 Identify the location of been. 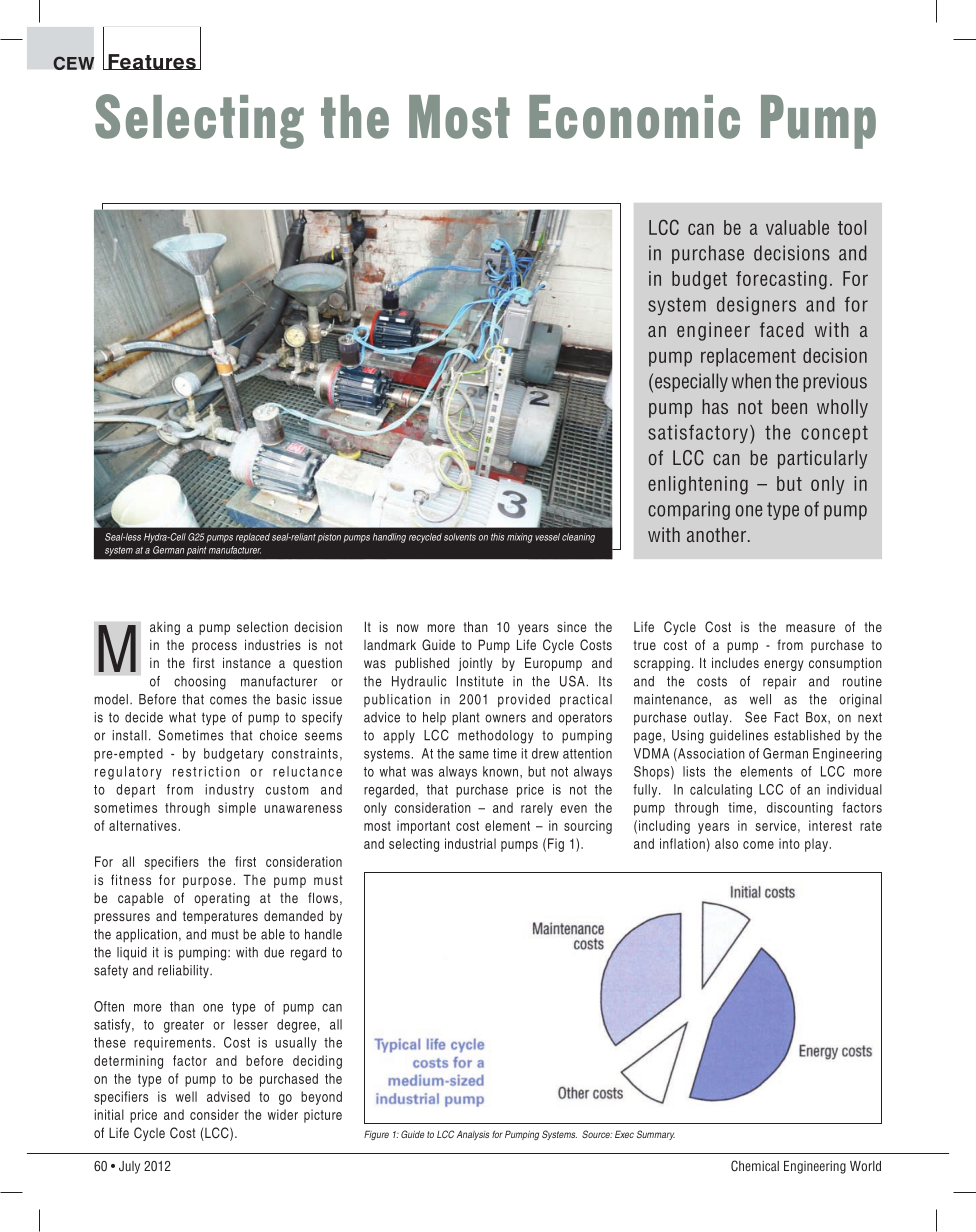
(789, 406).
